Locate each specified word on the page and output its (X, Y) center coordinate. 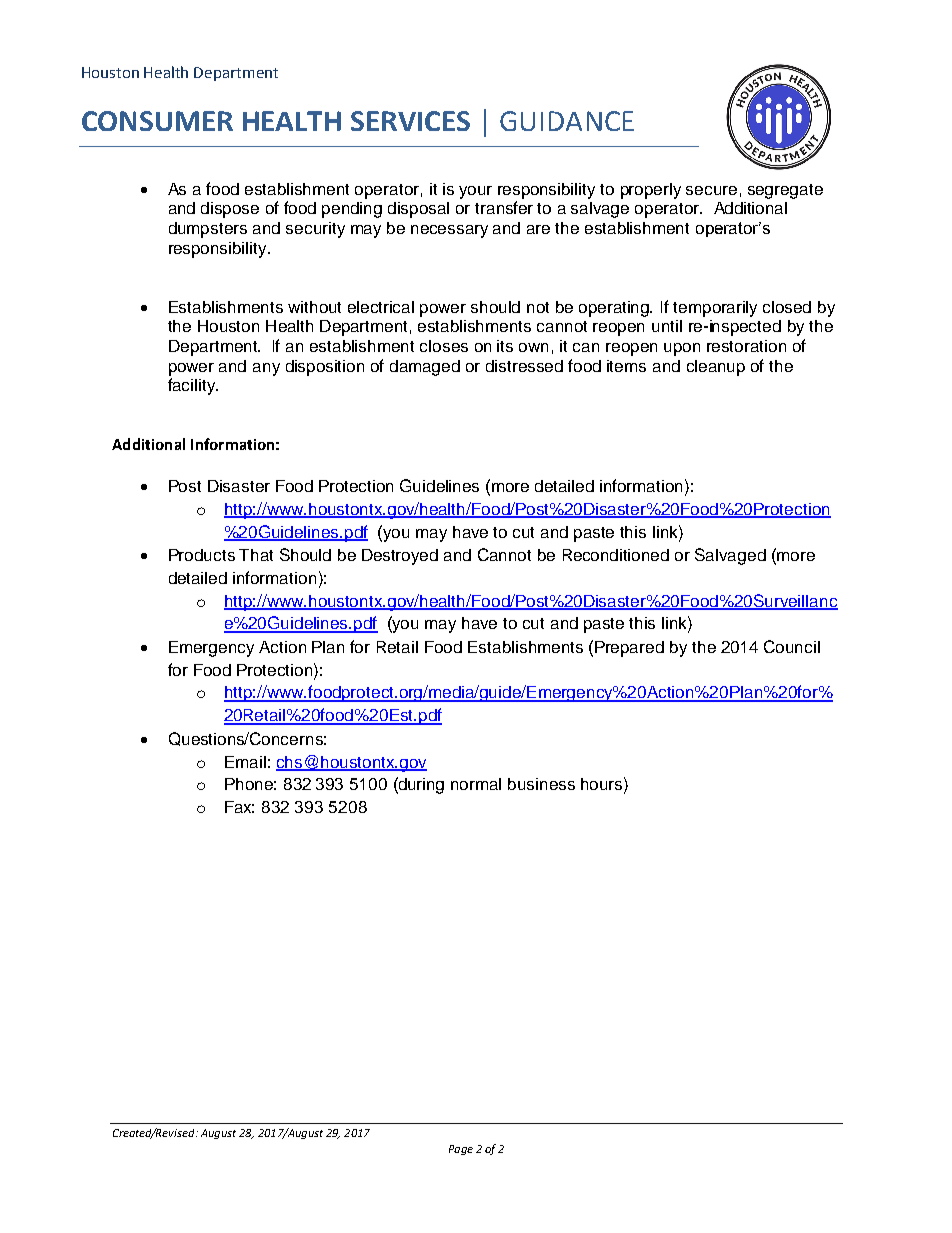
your (475, 192)
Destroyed (400, 557)
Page (461, 1150)
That (256, 555)
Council (792, 646)
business (541, 784)
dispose (230, 210)
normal (476, 784)
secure (711, 190)
